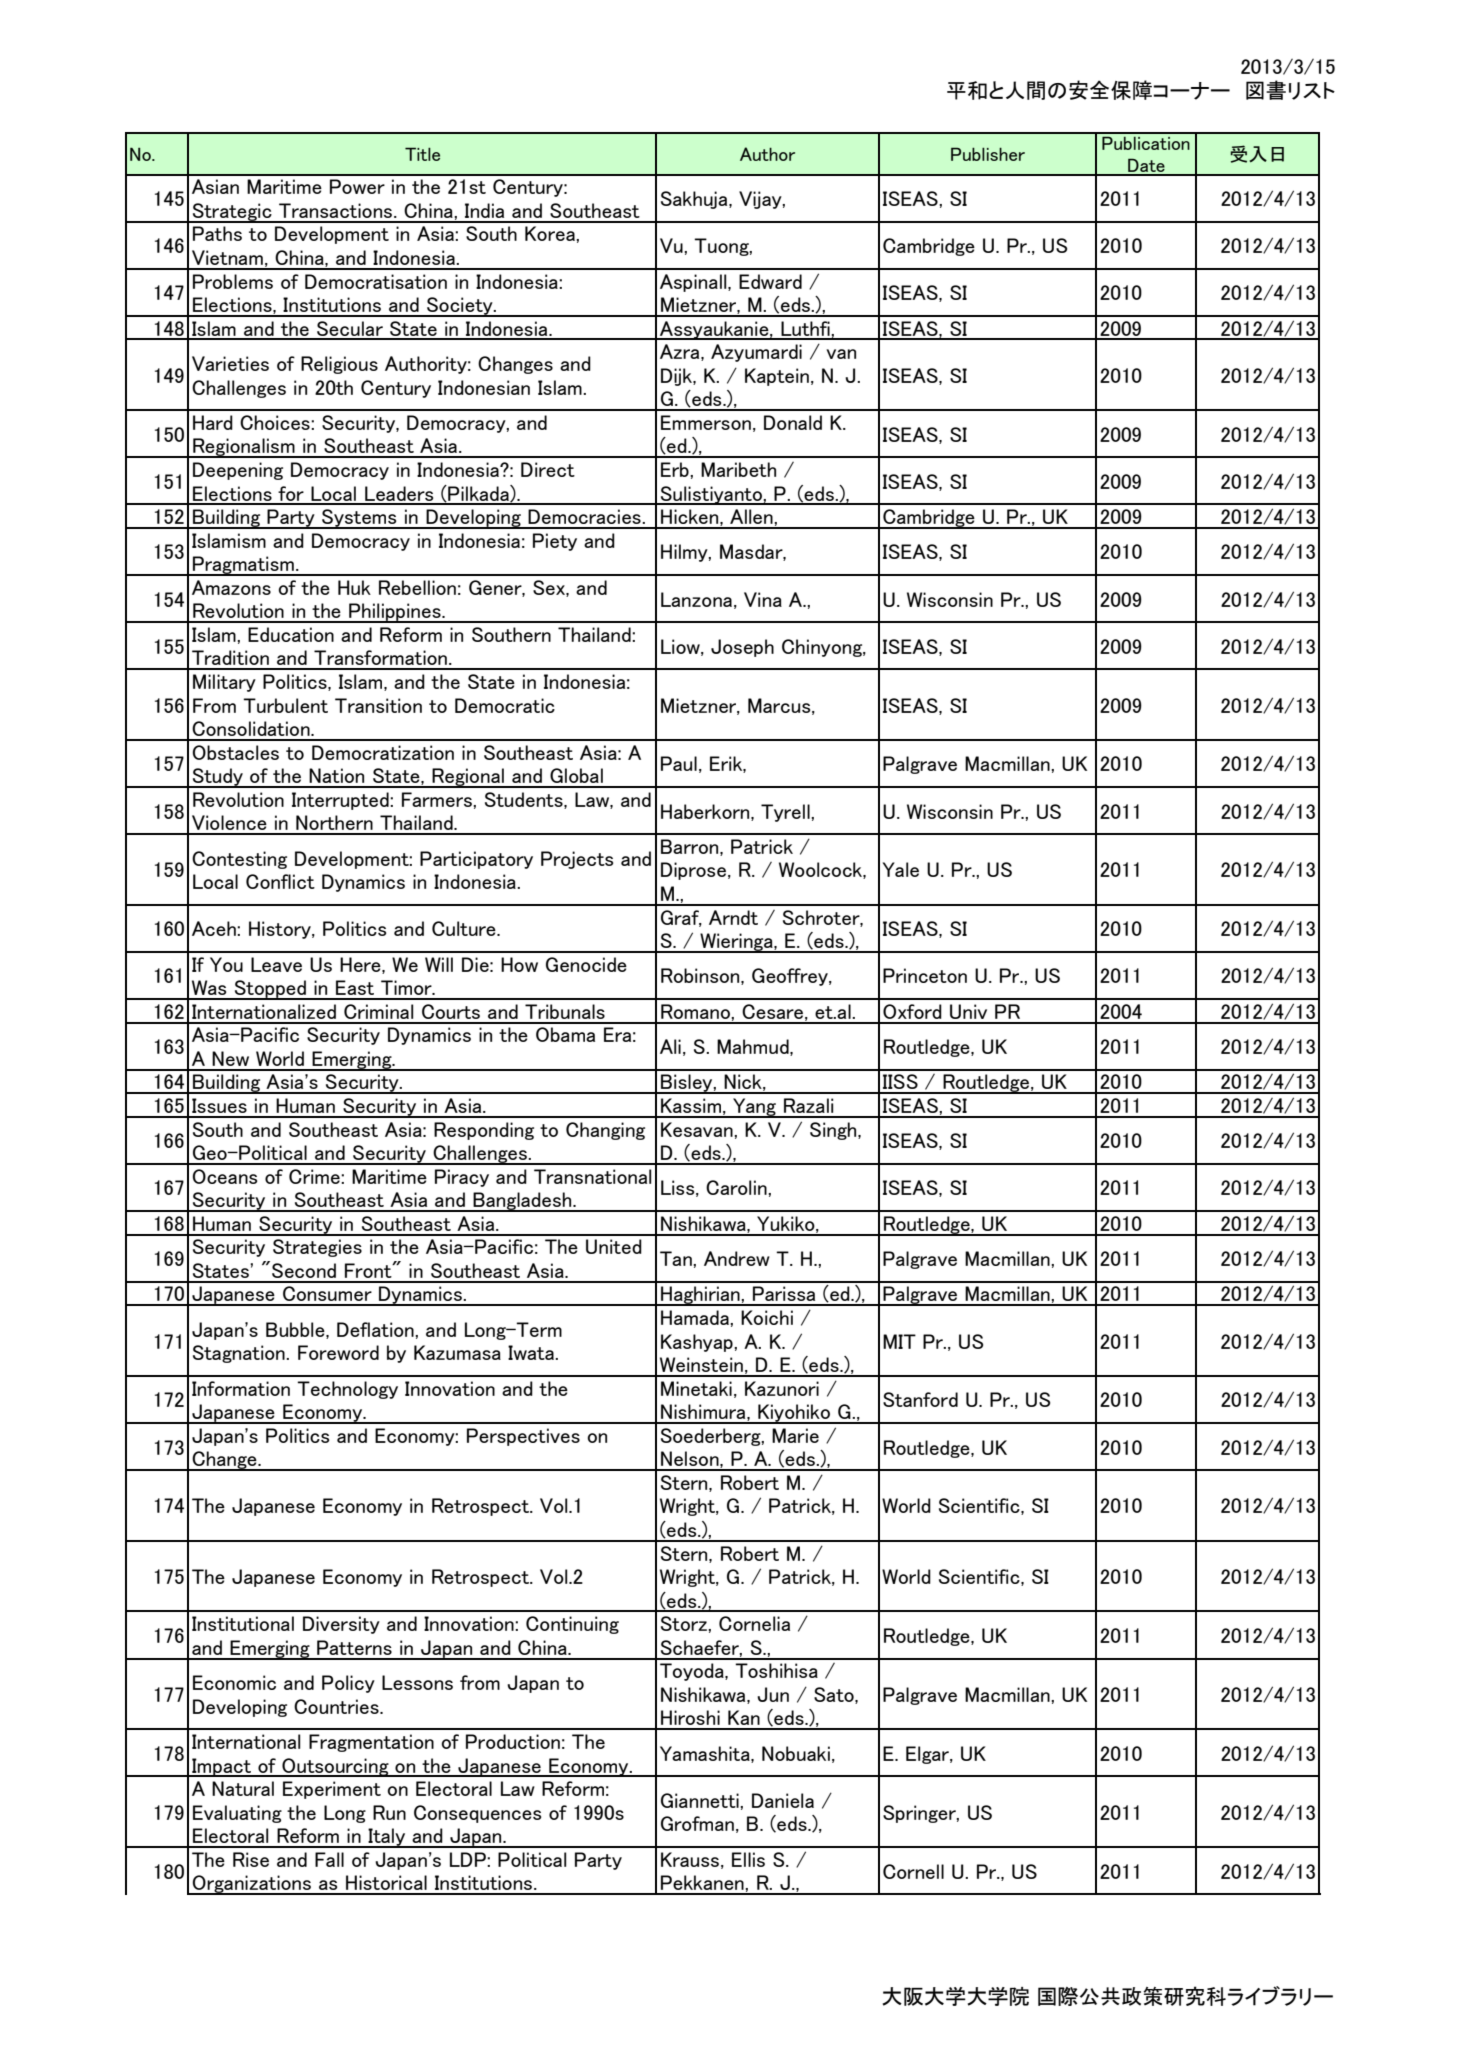 This screenshot has width=1461, height=2066. What do you see at coordinates (484, 210) in the screenshot?
I see `India` at bounding box center [484, 210].
